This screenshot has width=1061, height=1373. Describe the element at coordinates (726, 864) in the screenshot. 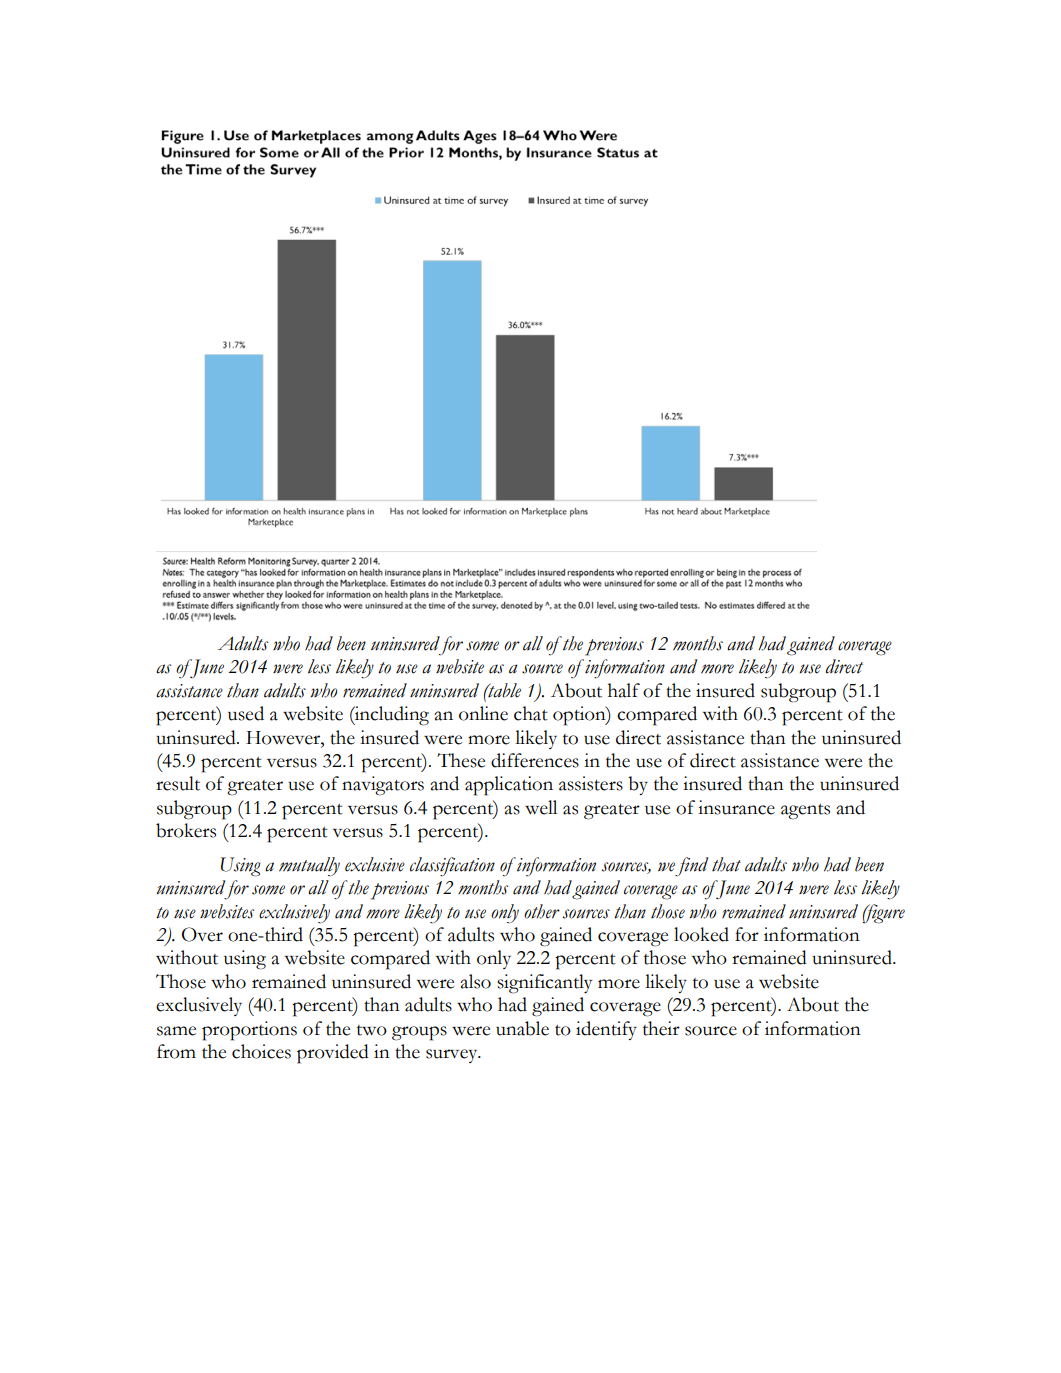

I see `that` at that location.
